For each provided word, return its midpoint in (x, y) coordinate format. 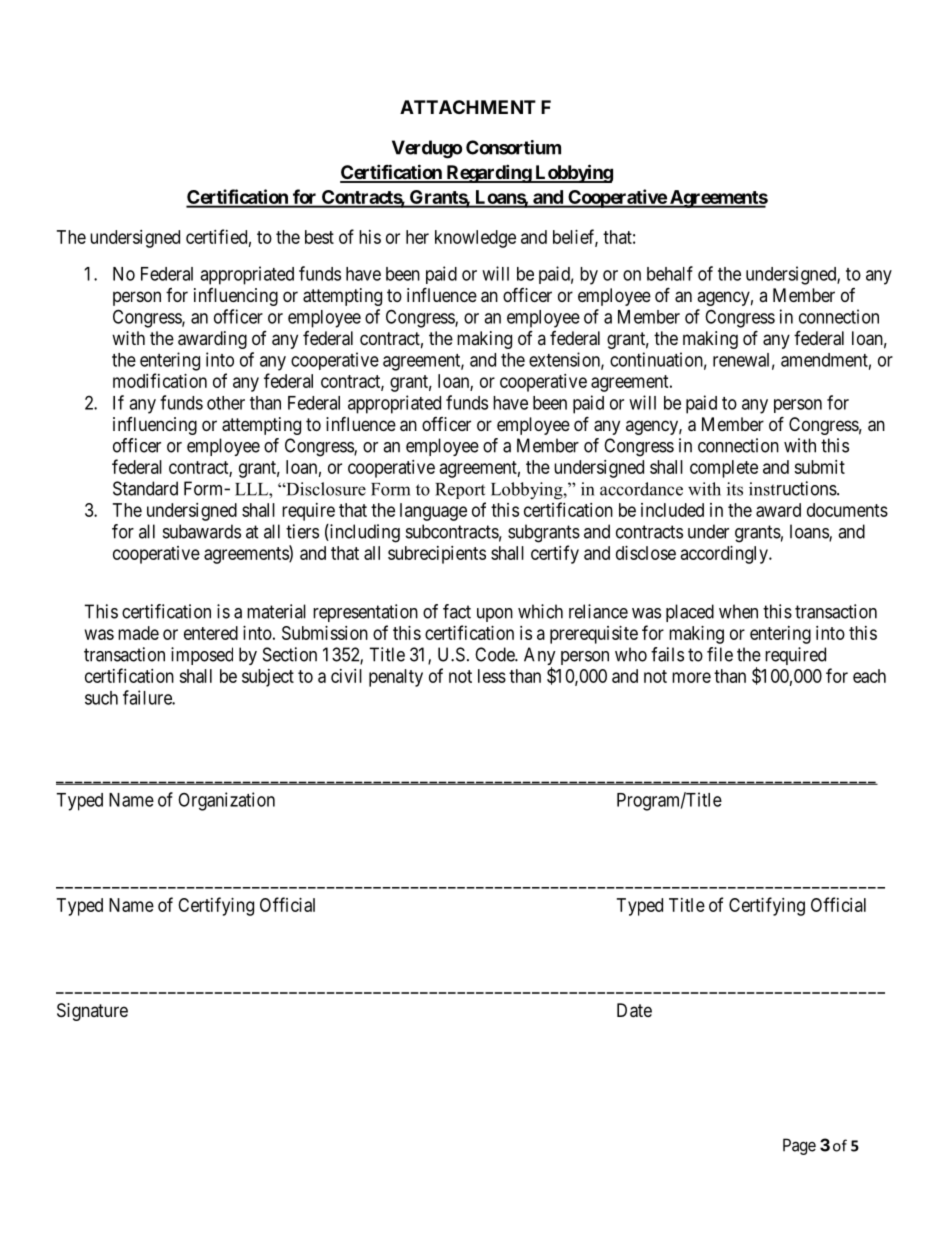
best (319, 237)
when (738, 611)
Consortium (513, 147)
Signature (92, 1012)
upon (495, 615)
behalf (670, 273)
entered (211, 633)
